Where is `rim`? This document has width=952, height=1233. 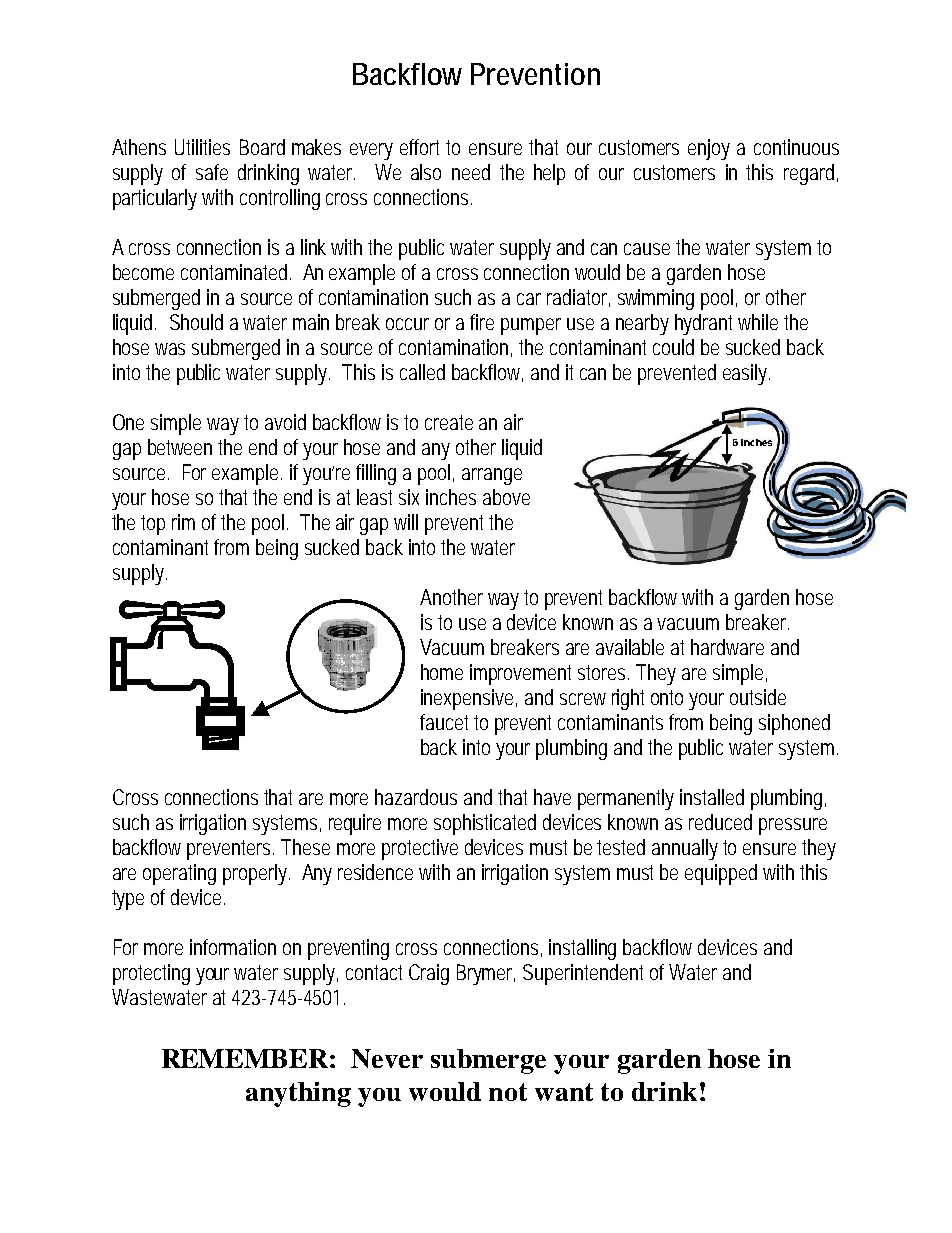
rim is located at coordinates (183, 522).
